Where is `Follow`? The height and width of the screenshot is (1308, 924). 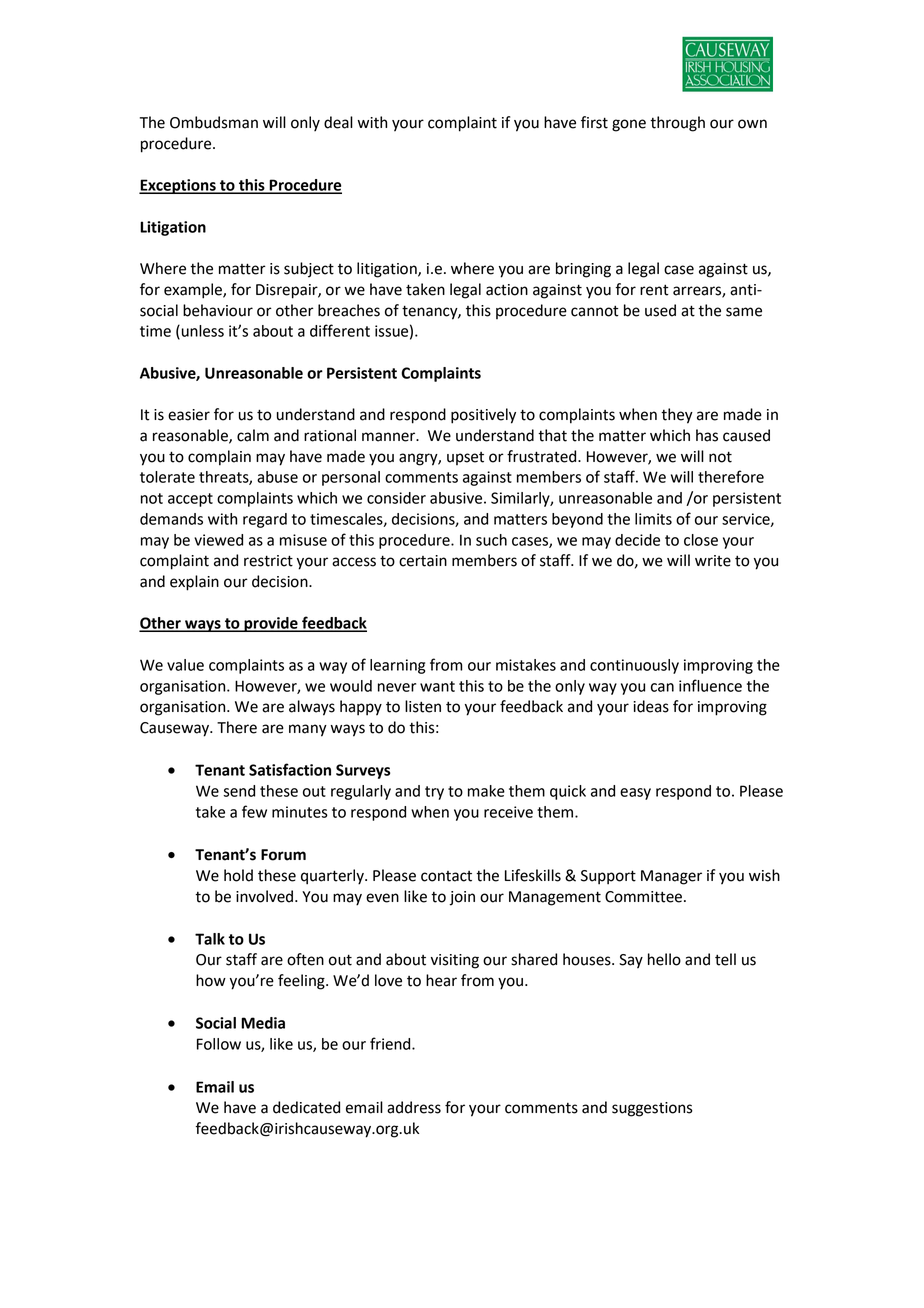
Follow is located at coordinates (219, 1044).
